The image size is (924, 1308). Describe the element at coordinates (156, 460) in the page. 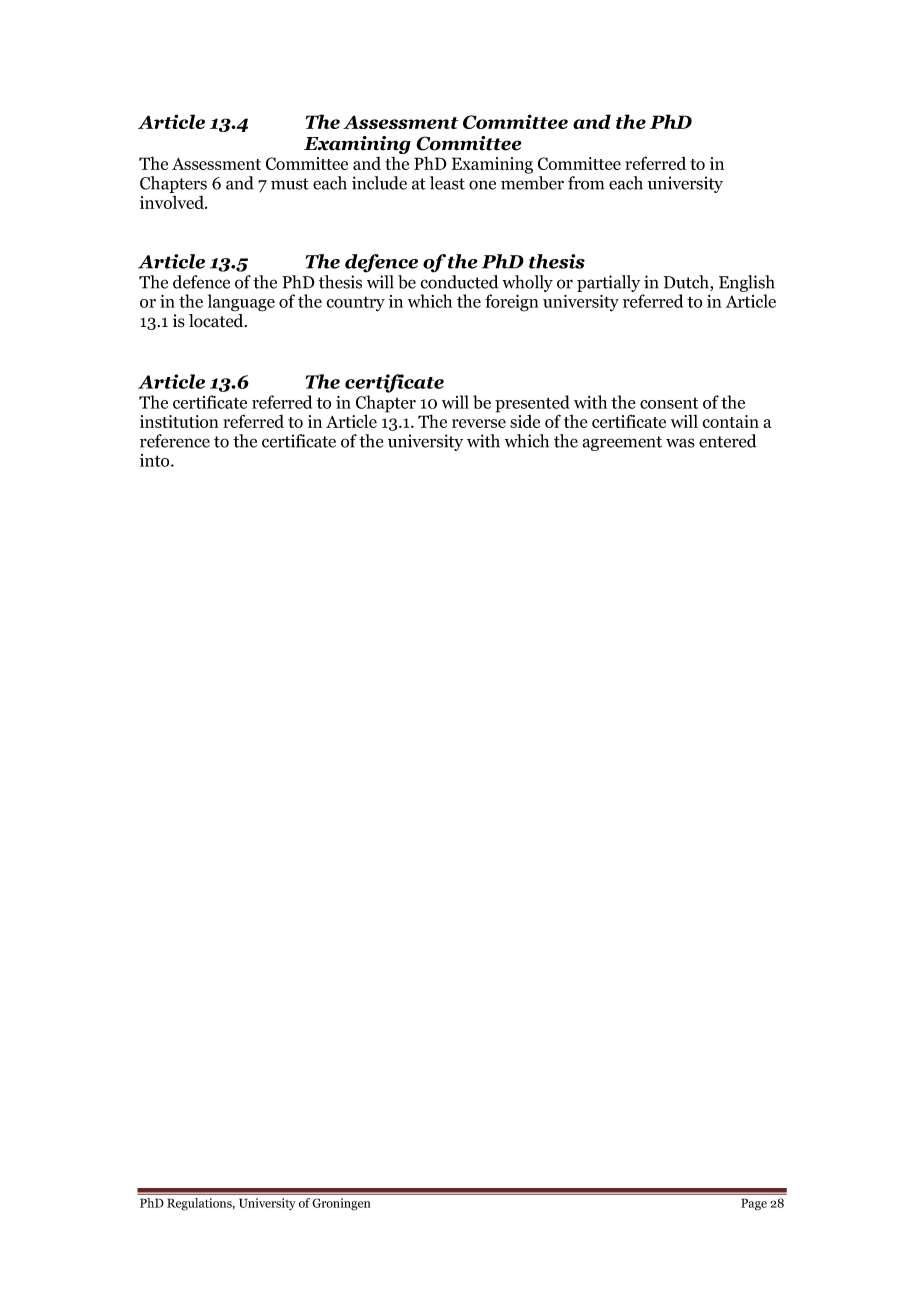

I see `into` at that location.
